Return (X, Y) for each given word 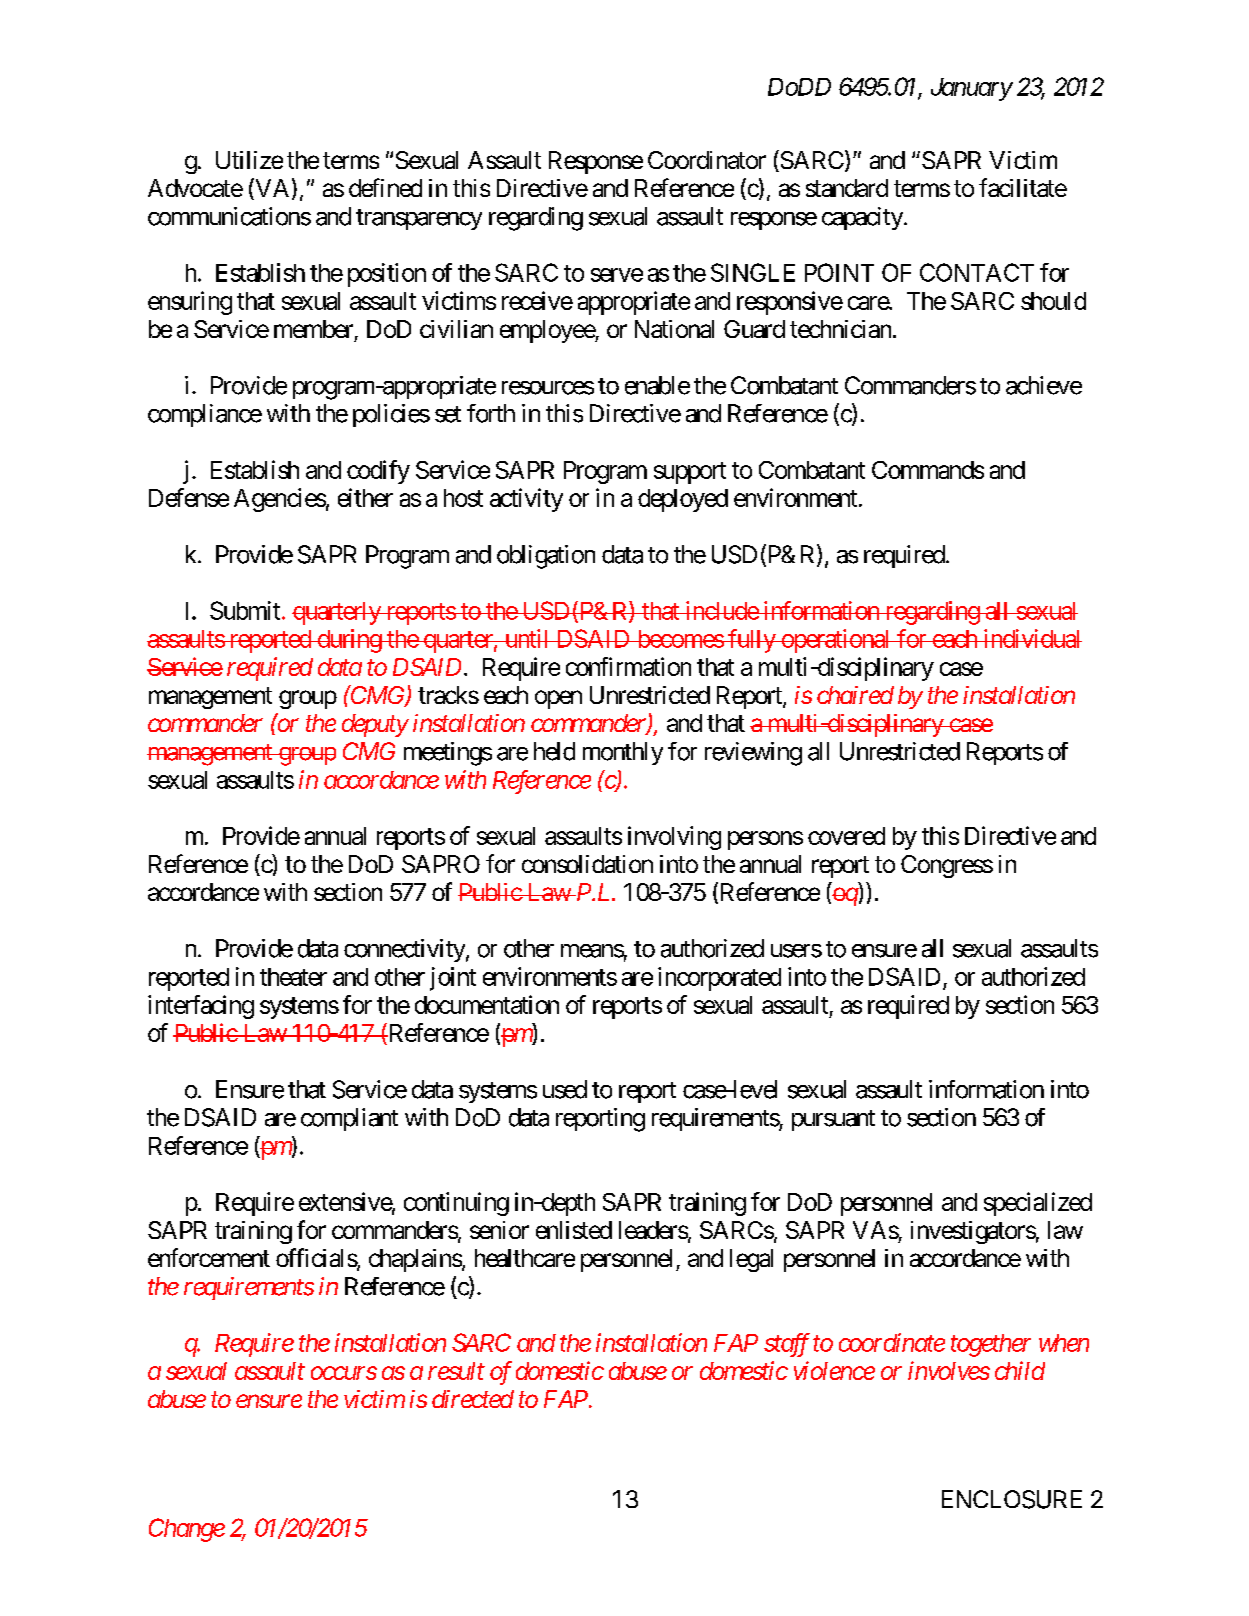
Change (187, 1530)
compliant (349, 1119)
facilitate (1023, 187)
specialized (1038, 1204)
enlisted (574, 1230)
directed (473, 1399)
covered (846, 836)
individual (1031, 638)
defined (385, 187)
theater (293, 977)
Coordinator (707, 160)
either (365, 497)
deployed (683, 500)
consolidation (587, 864)
